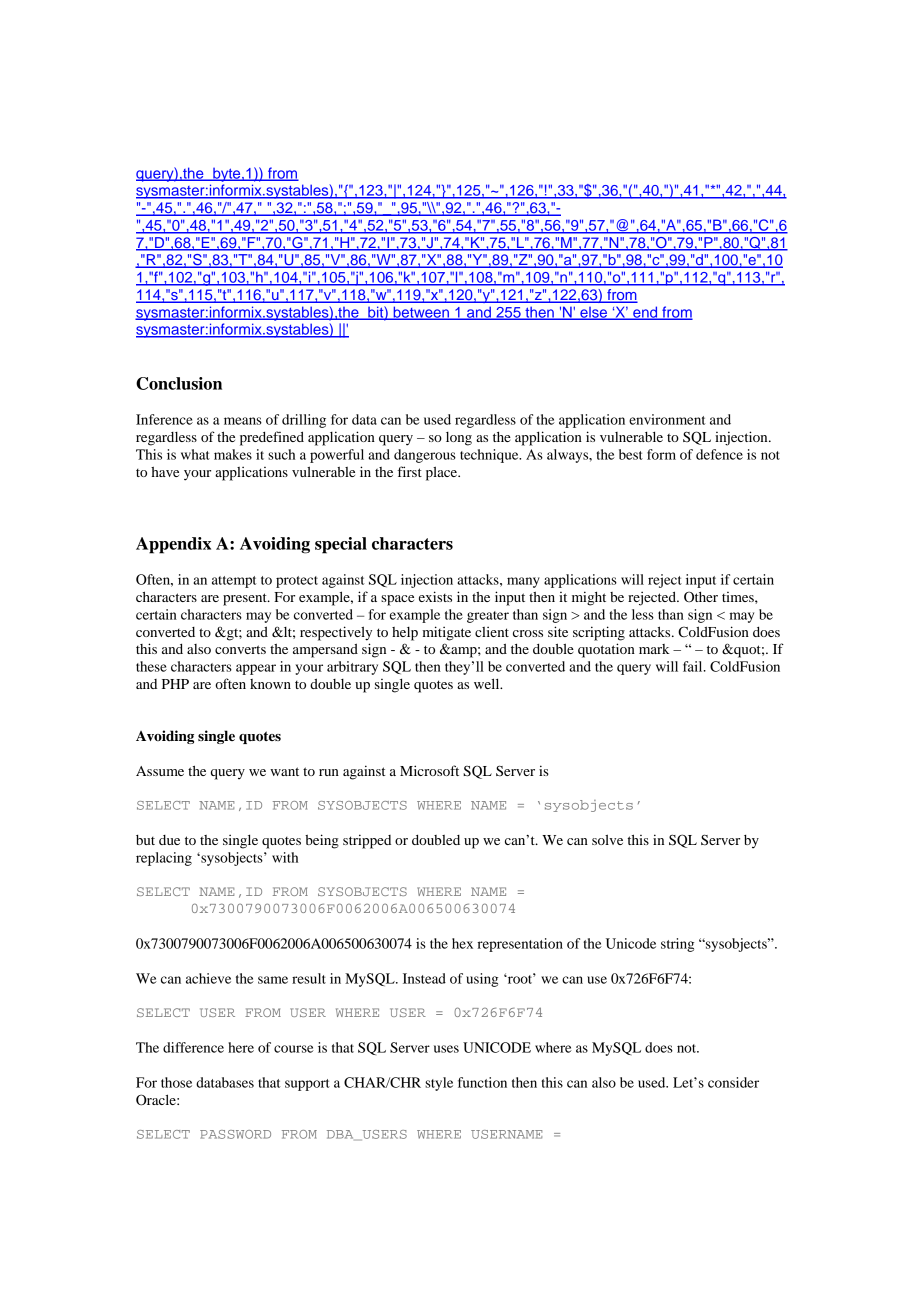 Image resolution: width=924 pixels, height=1308 pixels. I want to click on solve, so click(607, 839).
